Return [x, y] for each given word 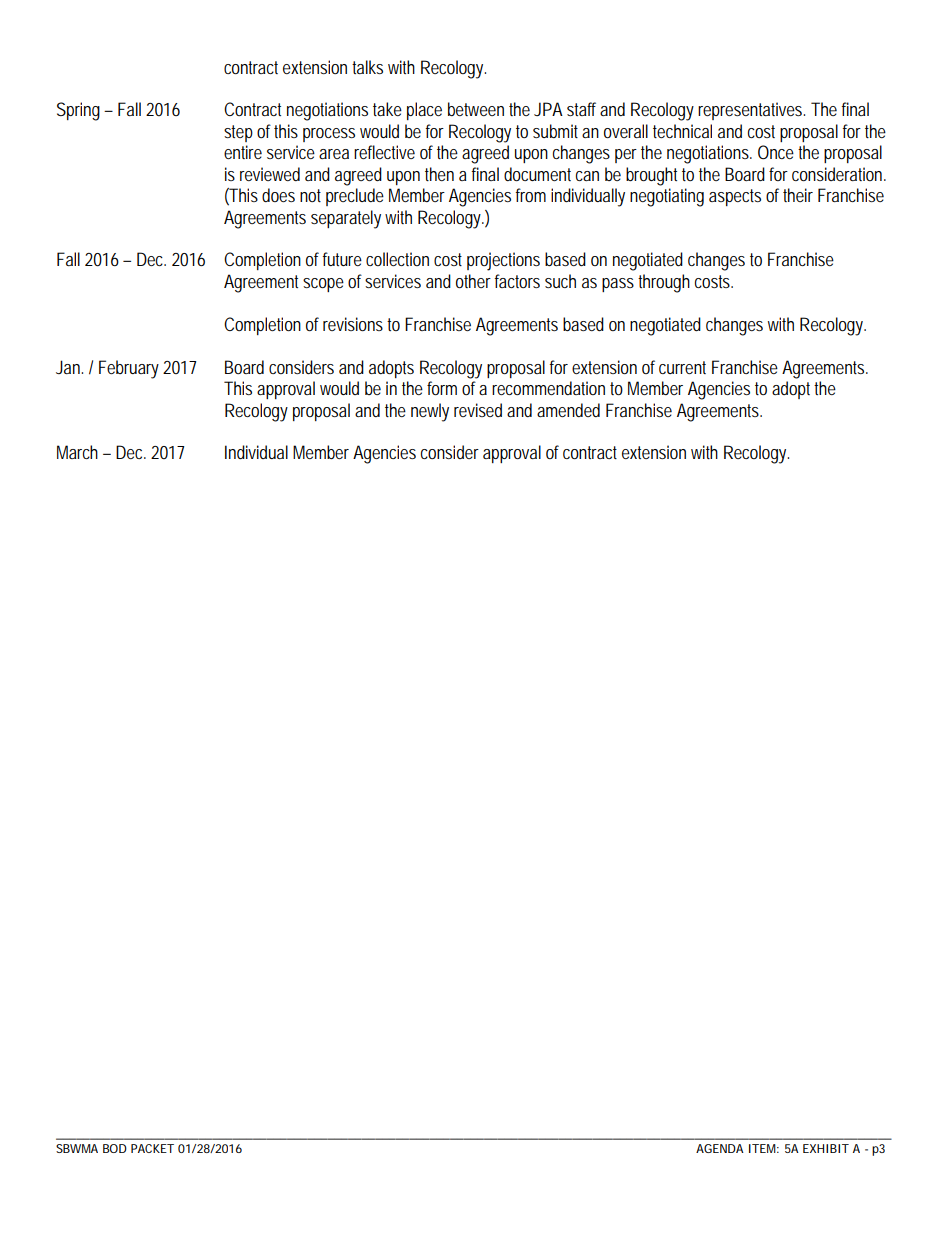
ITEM [764, 1148]
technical [682, 131]
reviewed [270, 174]
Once [778, 152]
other [473, 281]
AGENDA [720, 1148]
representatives [751, 111]
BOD [115, 1148]
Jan [69, 367]
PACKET [152, 1148]
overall [626, 131]
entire [243, 152]
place [424, 111]
